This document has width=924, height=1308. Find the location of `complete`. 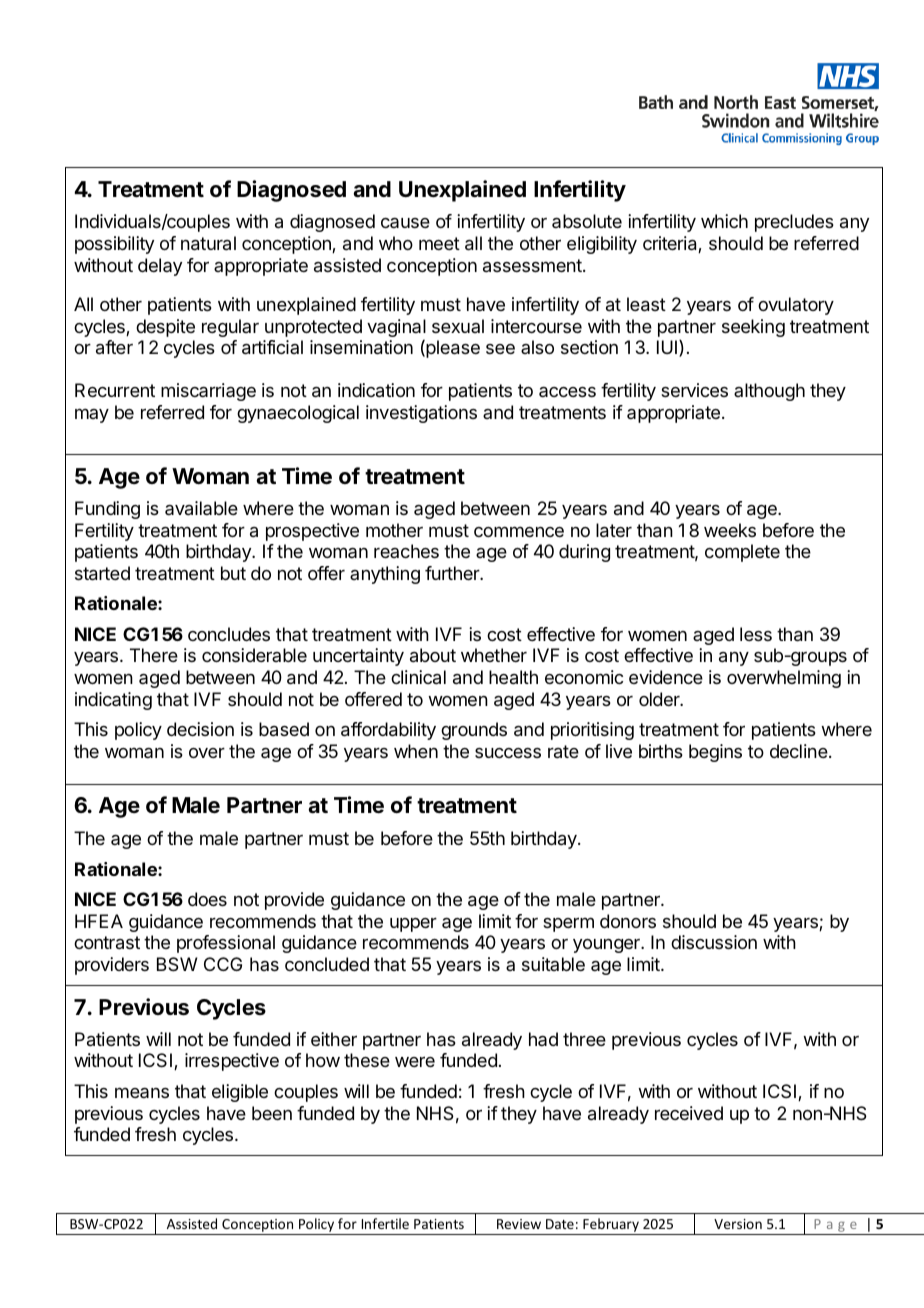

complete is located at coordinates (742, 553).
